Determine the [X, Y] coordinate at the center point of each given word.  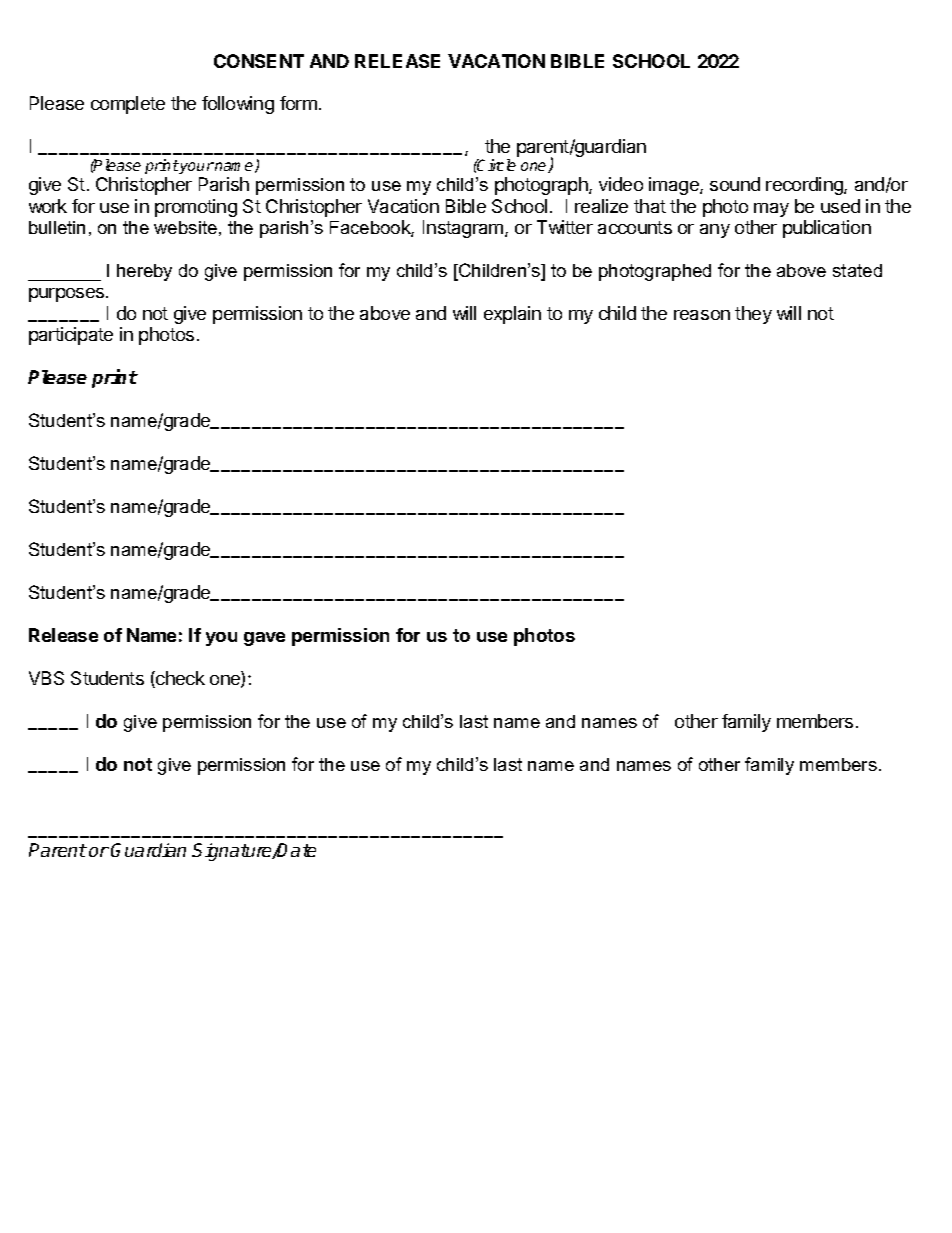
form [298, 103]
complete [128, 105]
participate [71, 336]
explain [512, 315]
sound [735, 184]
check [179, 679]
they [753, 315]
